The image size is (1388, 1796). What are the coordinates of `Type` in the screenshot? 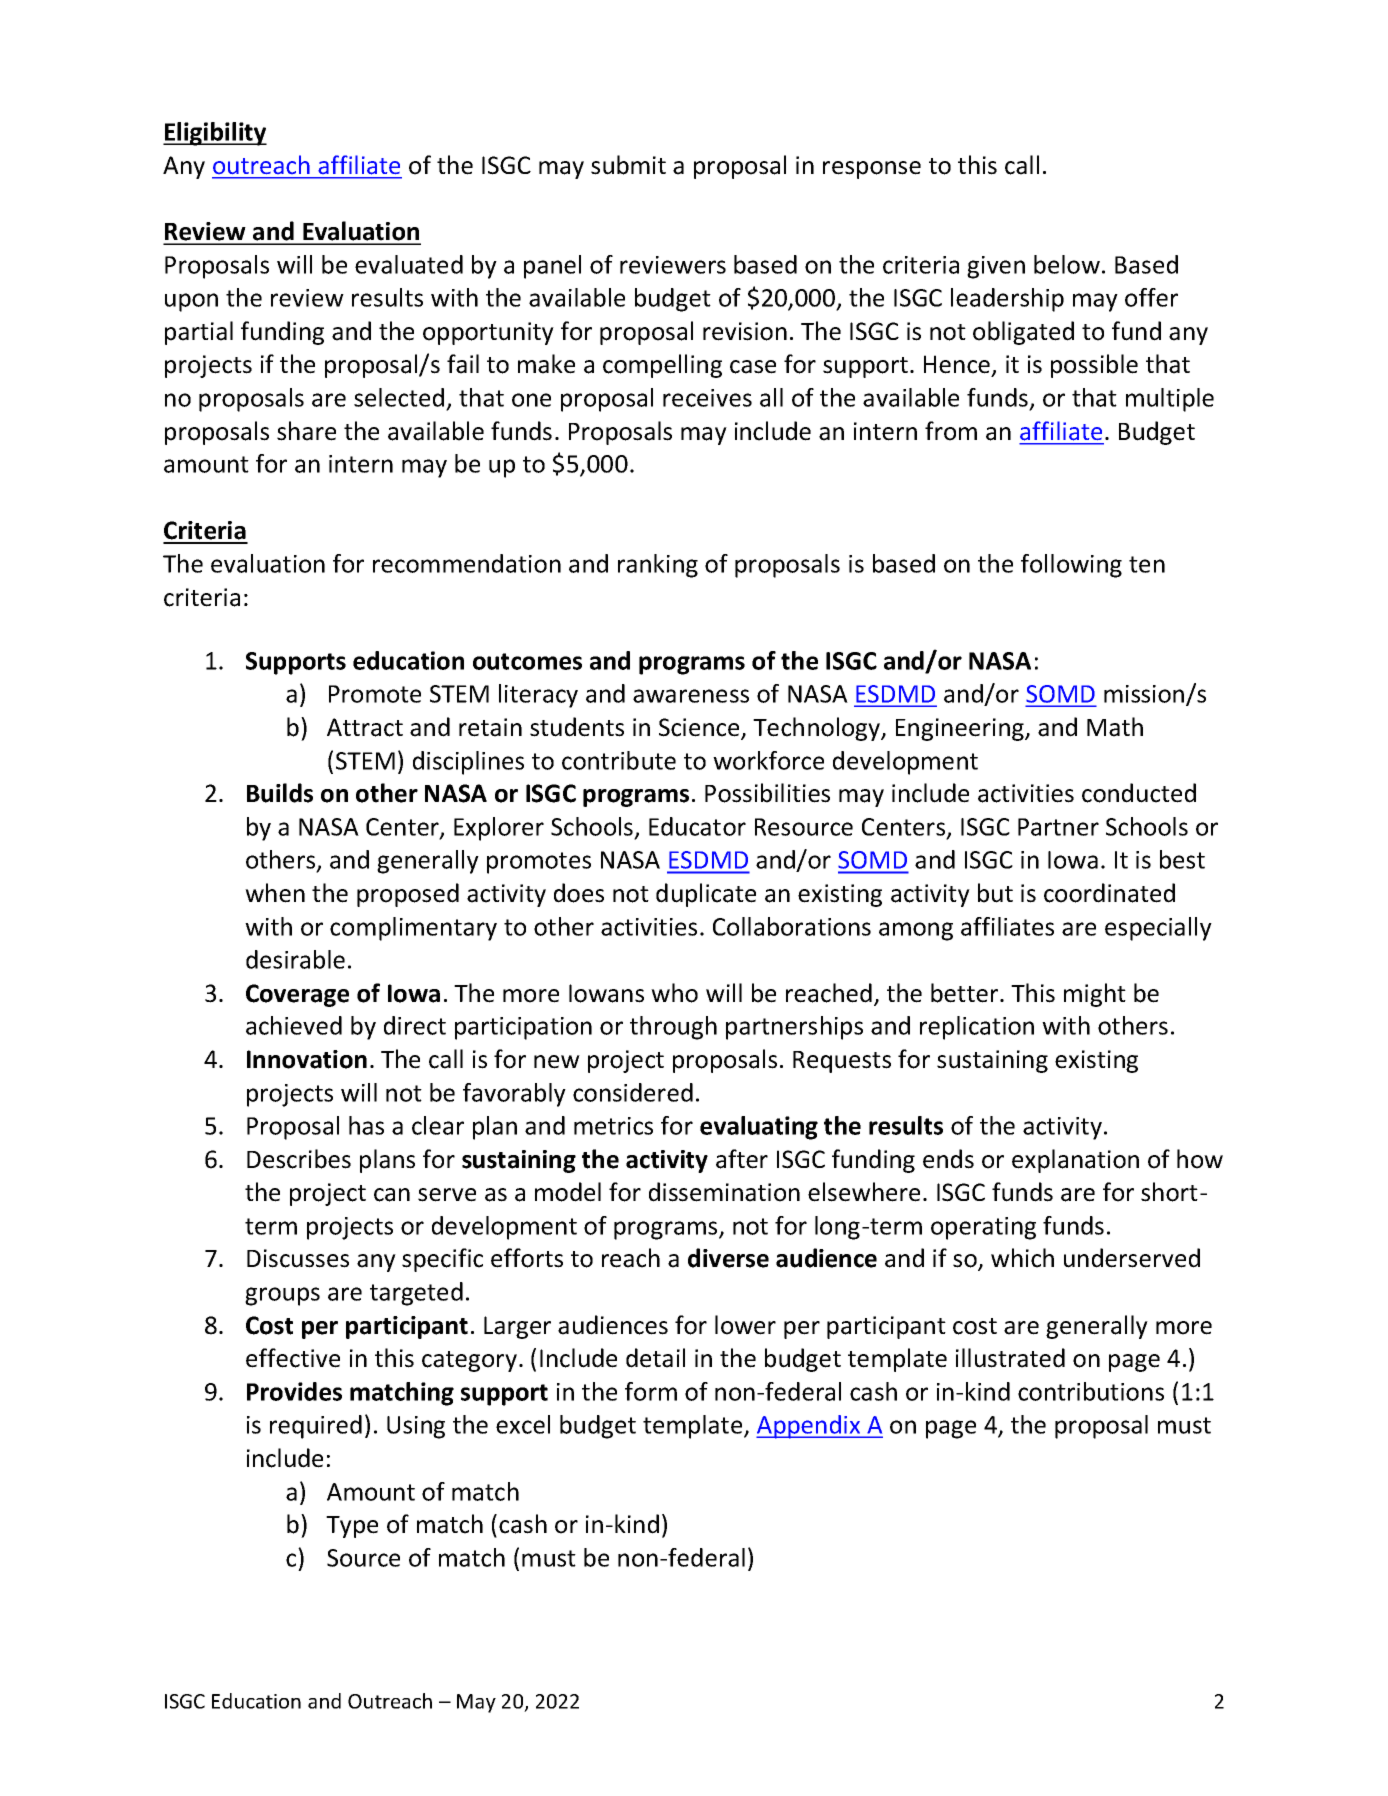 It's located at (352, 1527).
